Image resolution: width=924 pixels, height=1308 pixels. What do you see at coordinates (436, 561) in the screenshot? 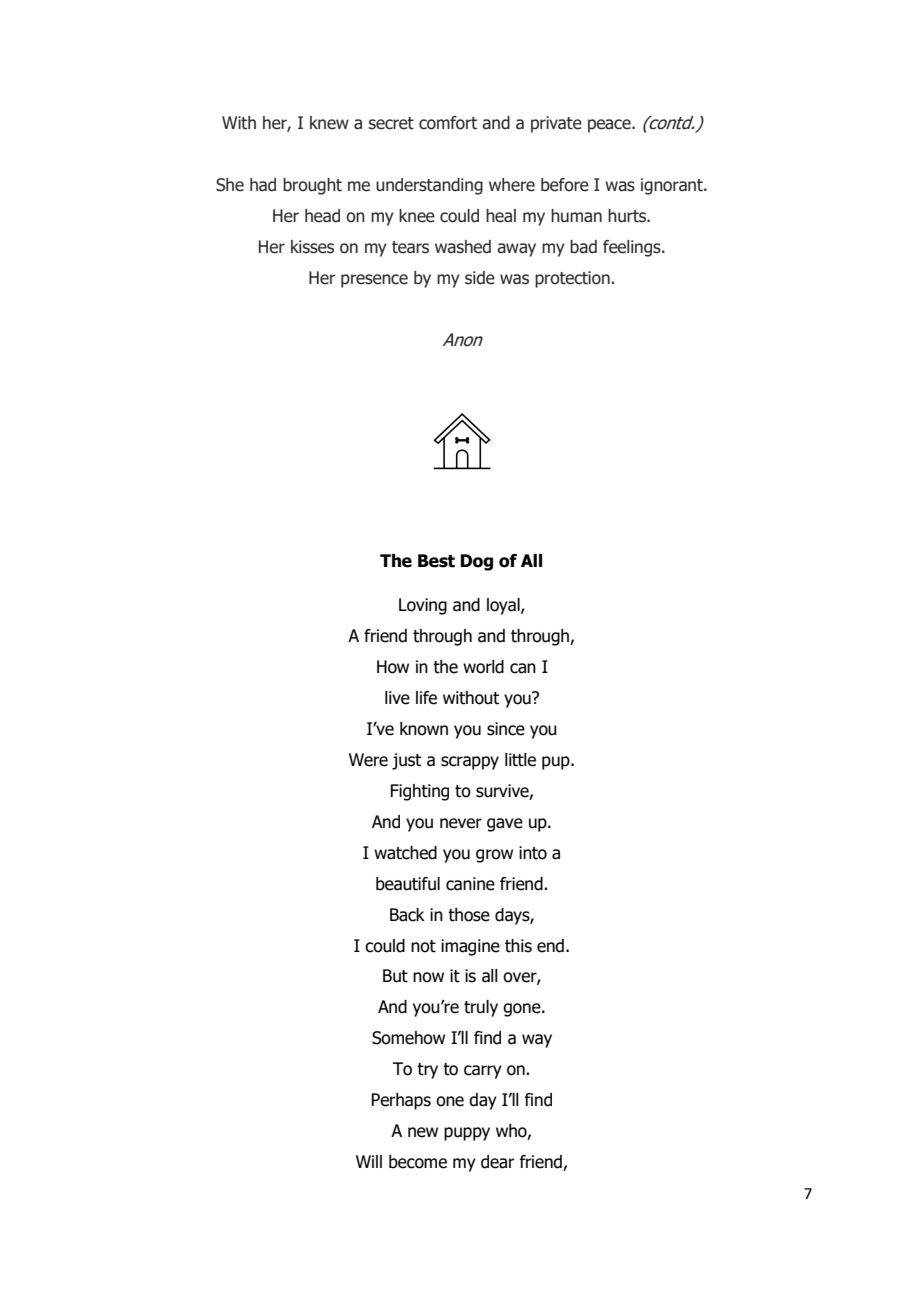
I see `Best` at bounding box center [436, 561].
